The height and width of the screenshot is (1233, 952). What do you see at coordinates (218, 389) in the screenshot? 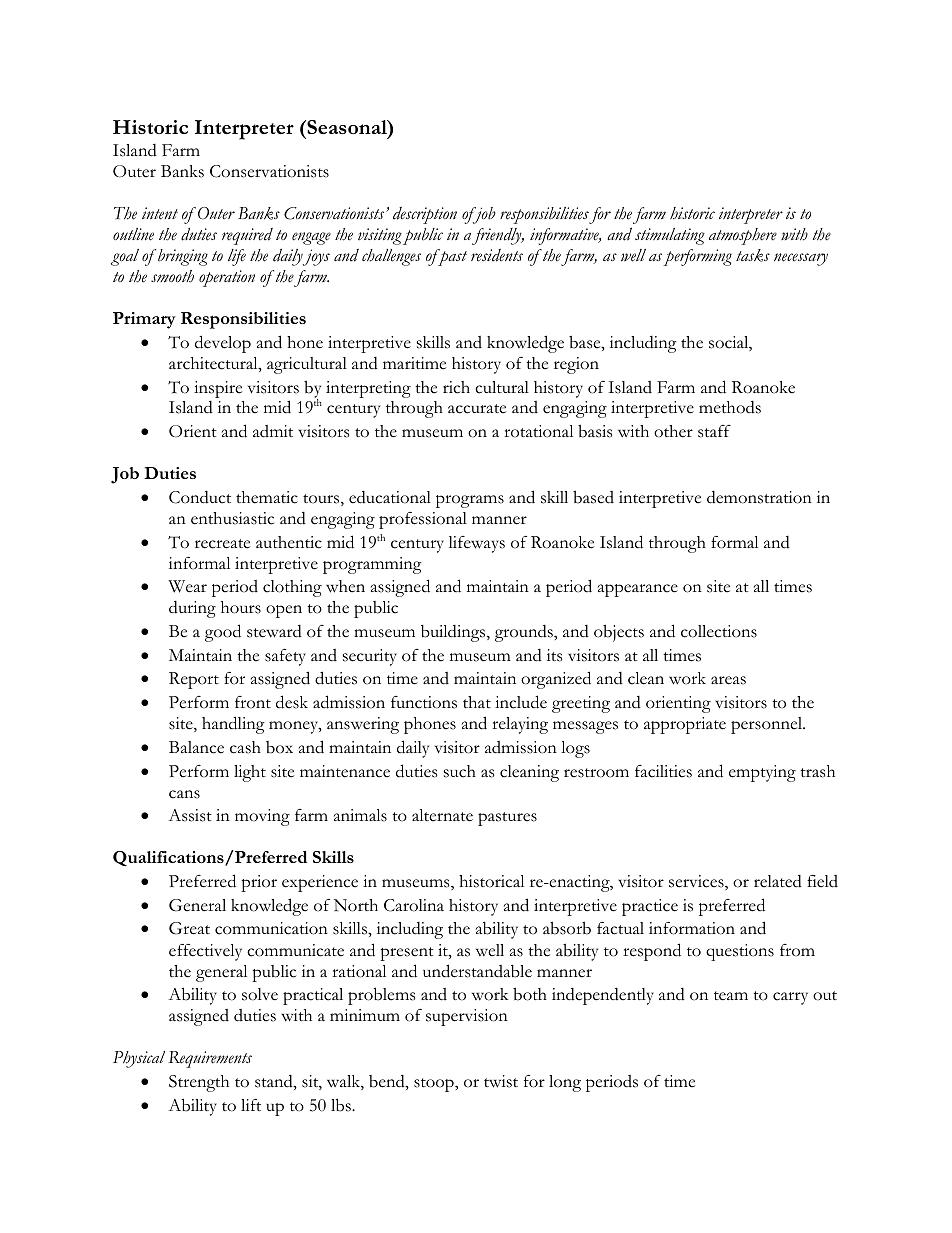
I see `inspire` at bounding box center [218, 389].
